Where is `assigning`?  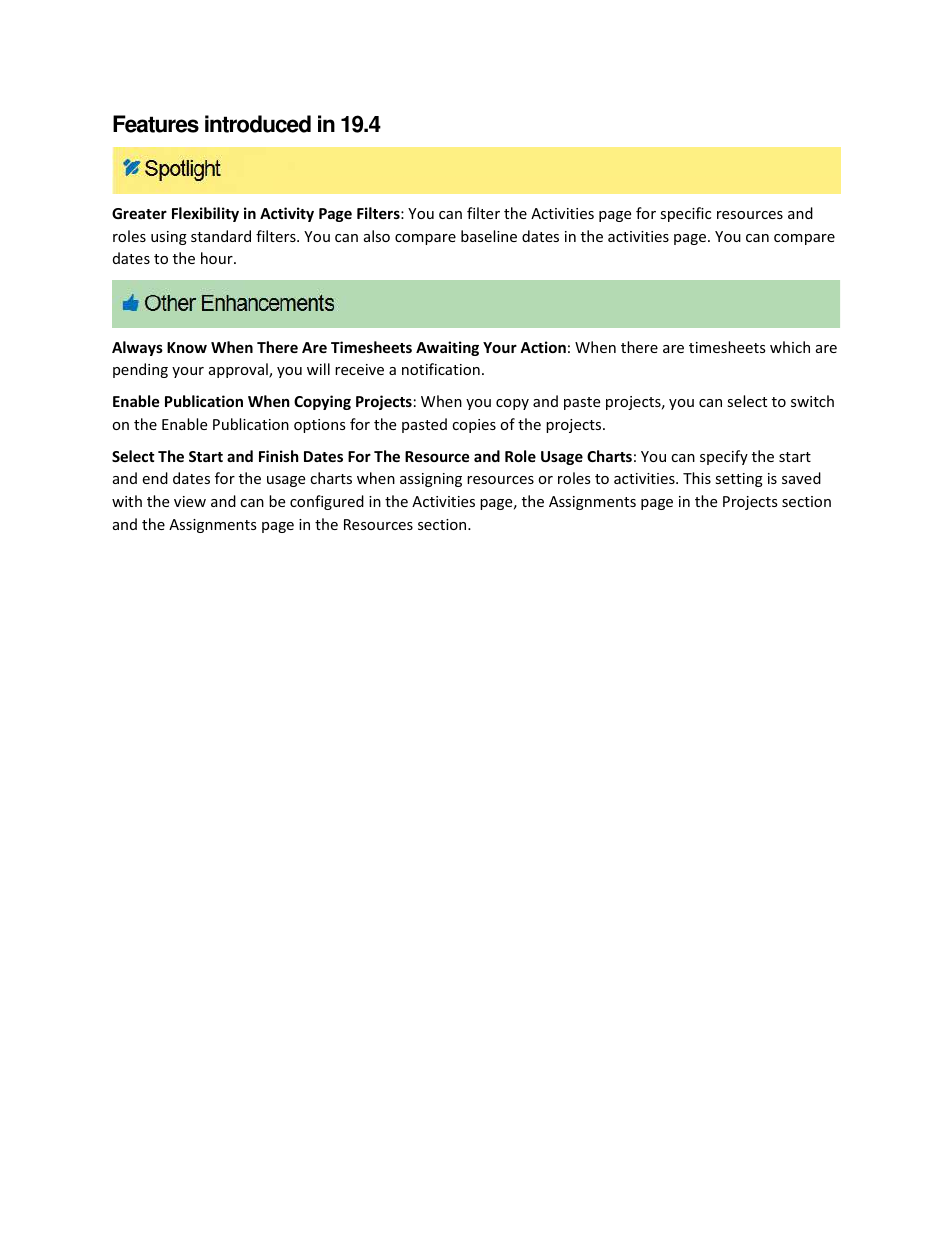
assigning is located at coordinates (431, 480).
